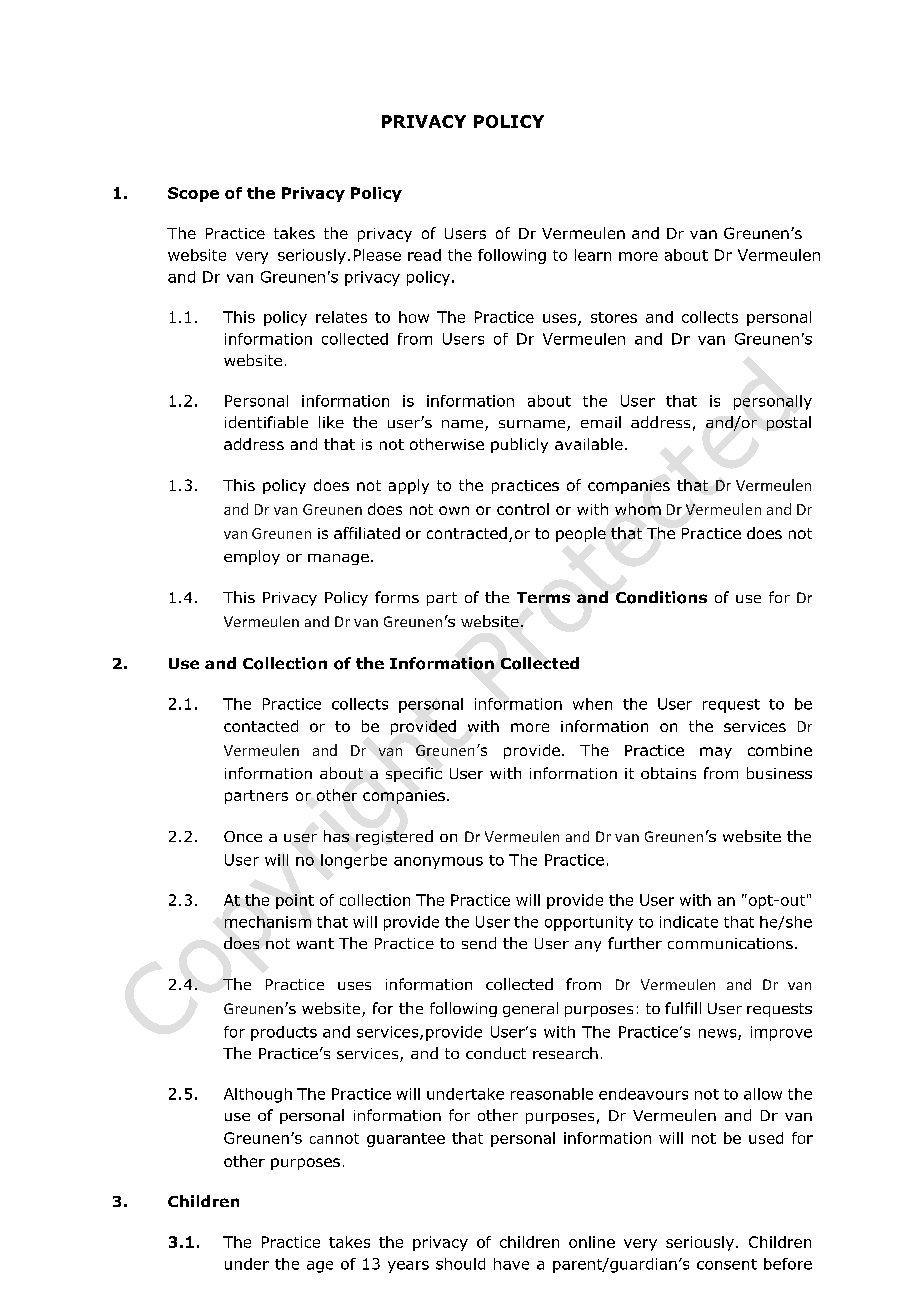 This page has width=924, height=1308. Describe the element at coordinates (261, 726) in the page. I see `contacted` at that location.
